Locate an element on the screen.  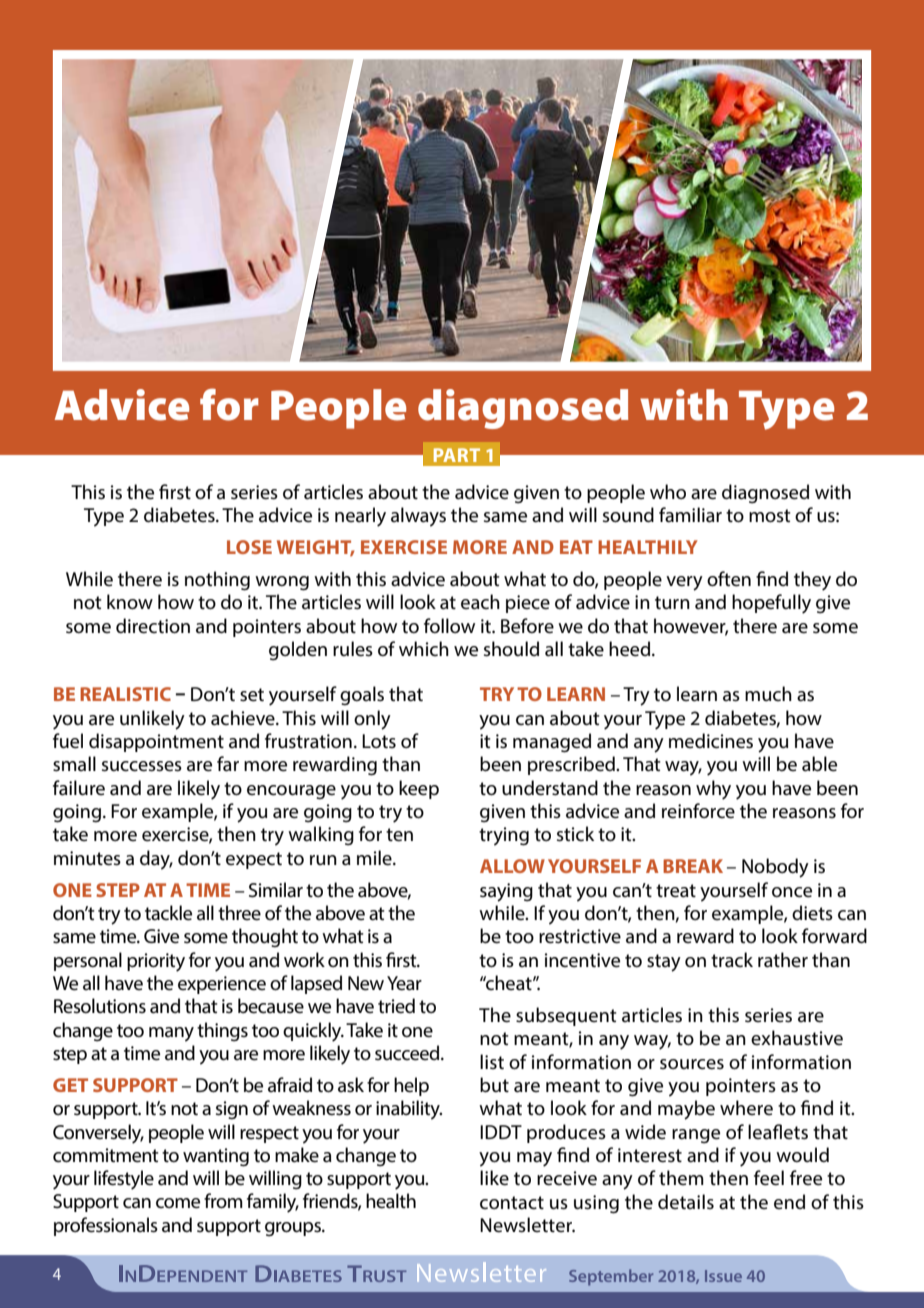
Lots is located at coordinates (379, 741).
